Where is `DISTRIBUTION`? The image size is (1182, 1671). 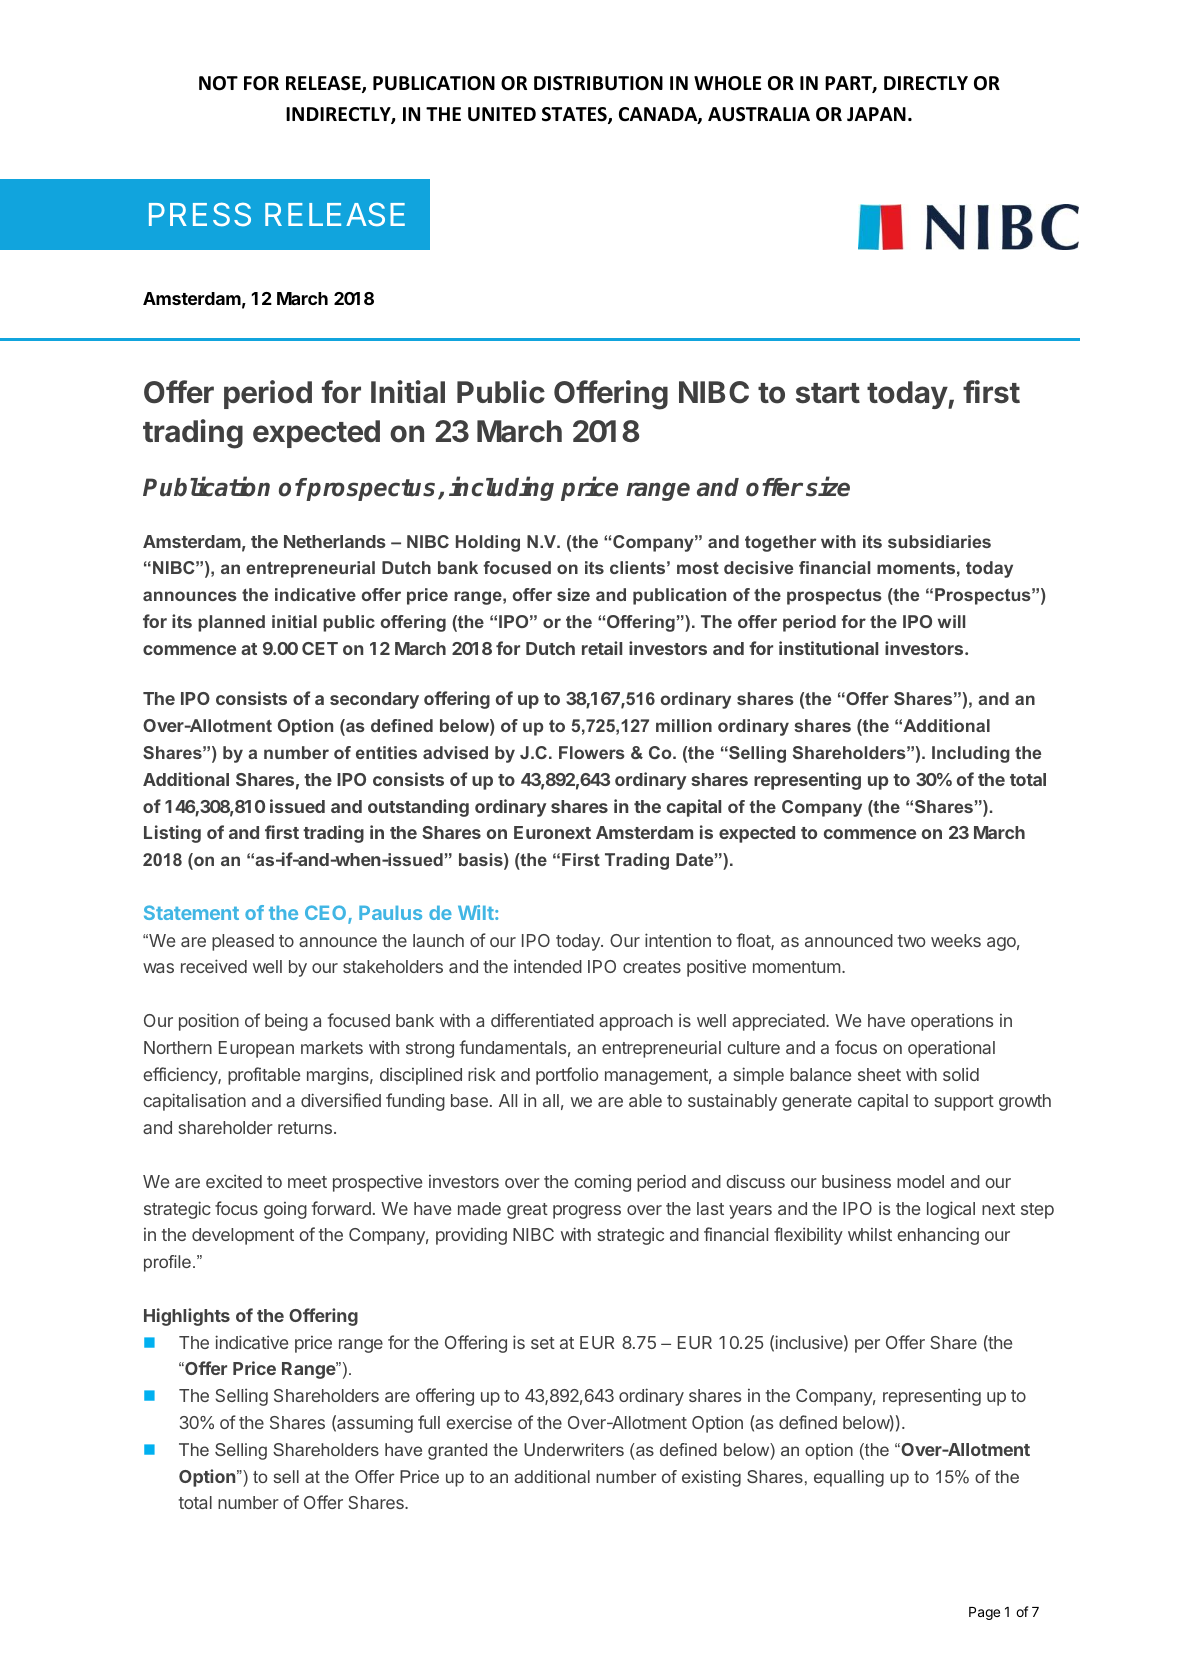 DISTRIBUTION is located at coordinates (598, 83).
